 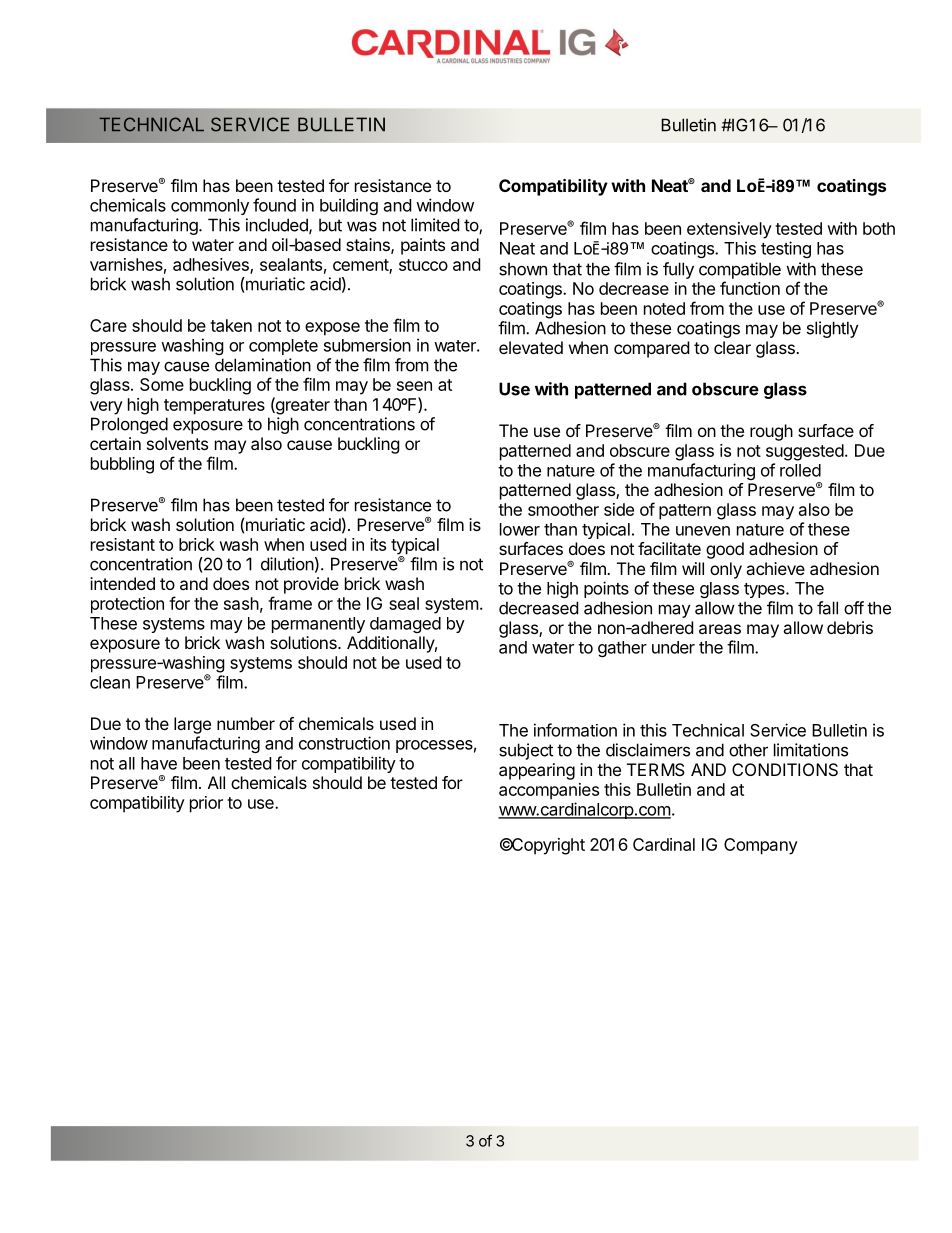 I want to click on temperatures, so click(x=214, y=407).
